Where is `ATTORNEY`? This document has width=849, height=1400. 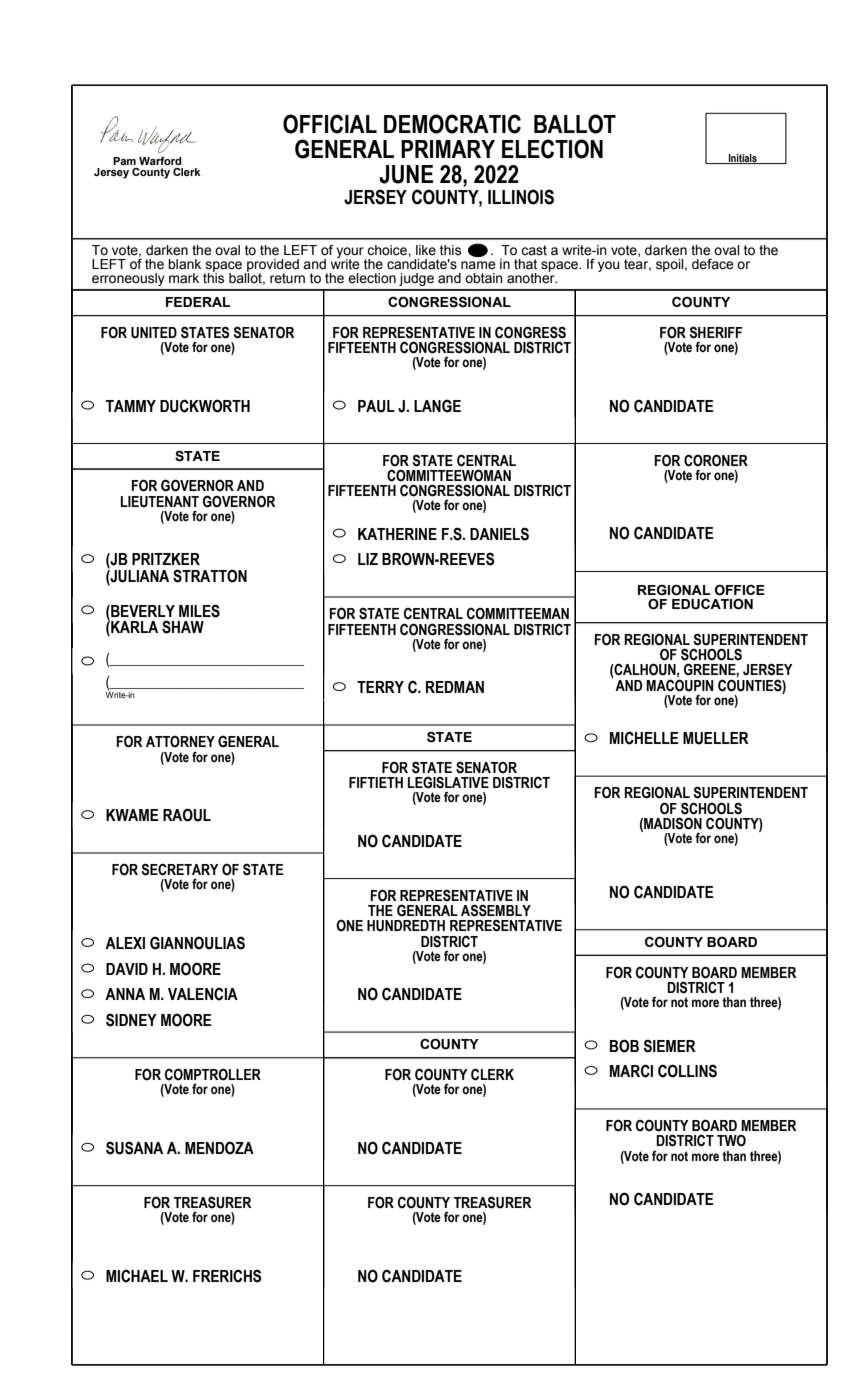 ATTORNEY is located at coordinates (180, 741).
